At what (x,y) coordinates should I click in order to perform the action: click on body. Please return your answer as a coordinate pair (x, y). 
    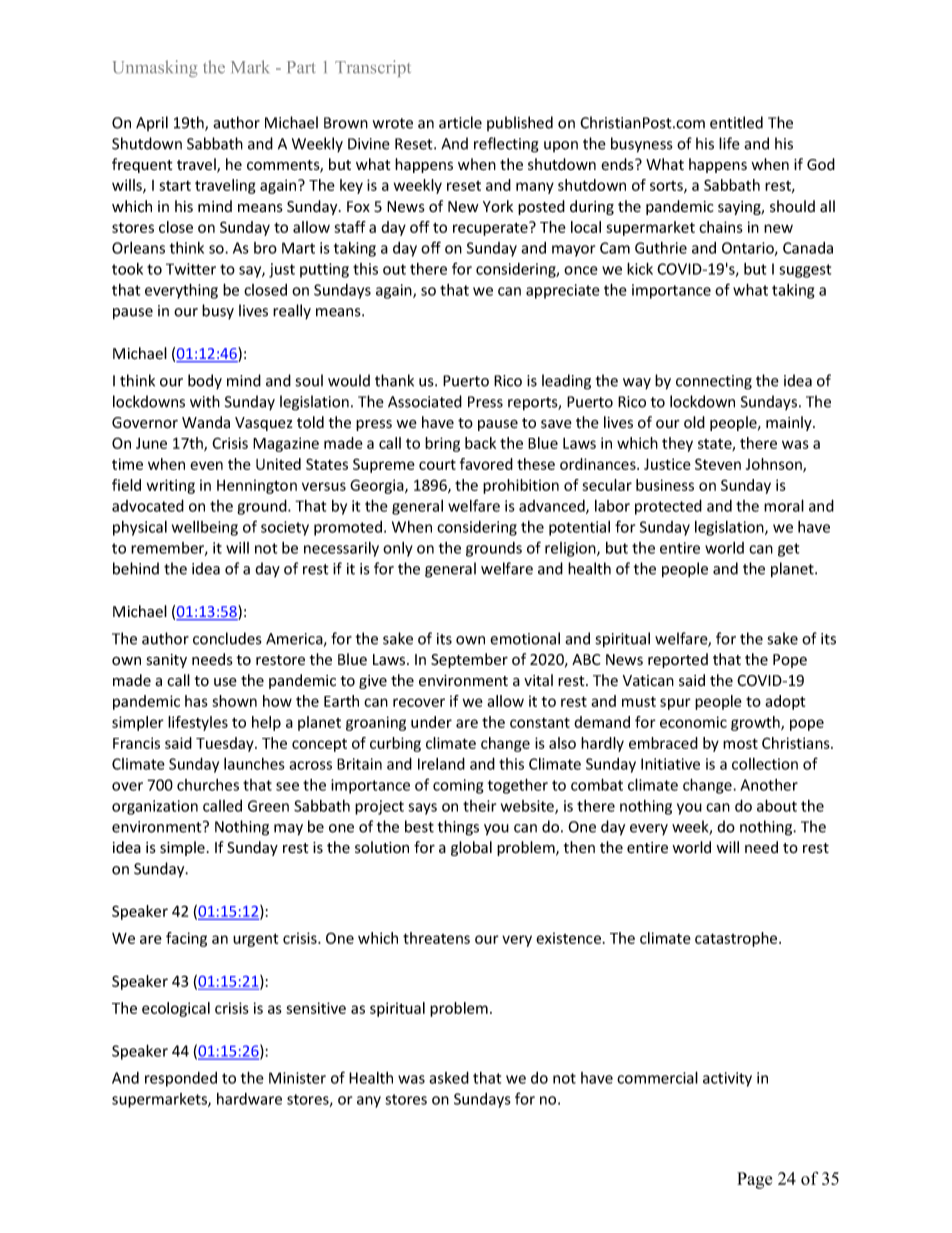
    Looking at the image, I should click on (205, 382).
